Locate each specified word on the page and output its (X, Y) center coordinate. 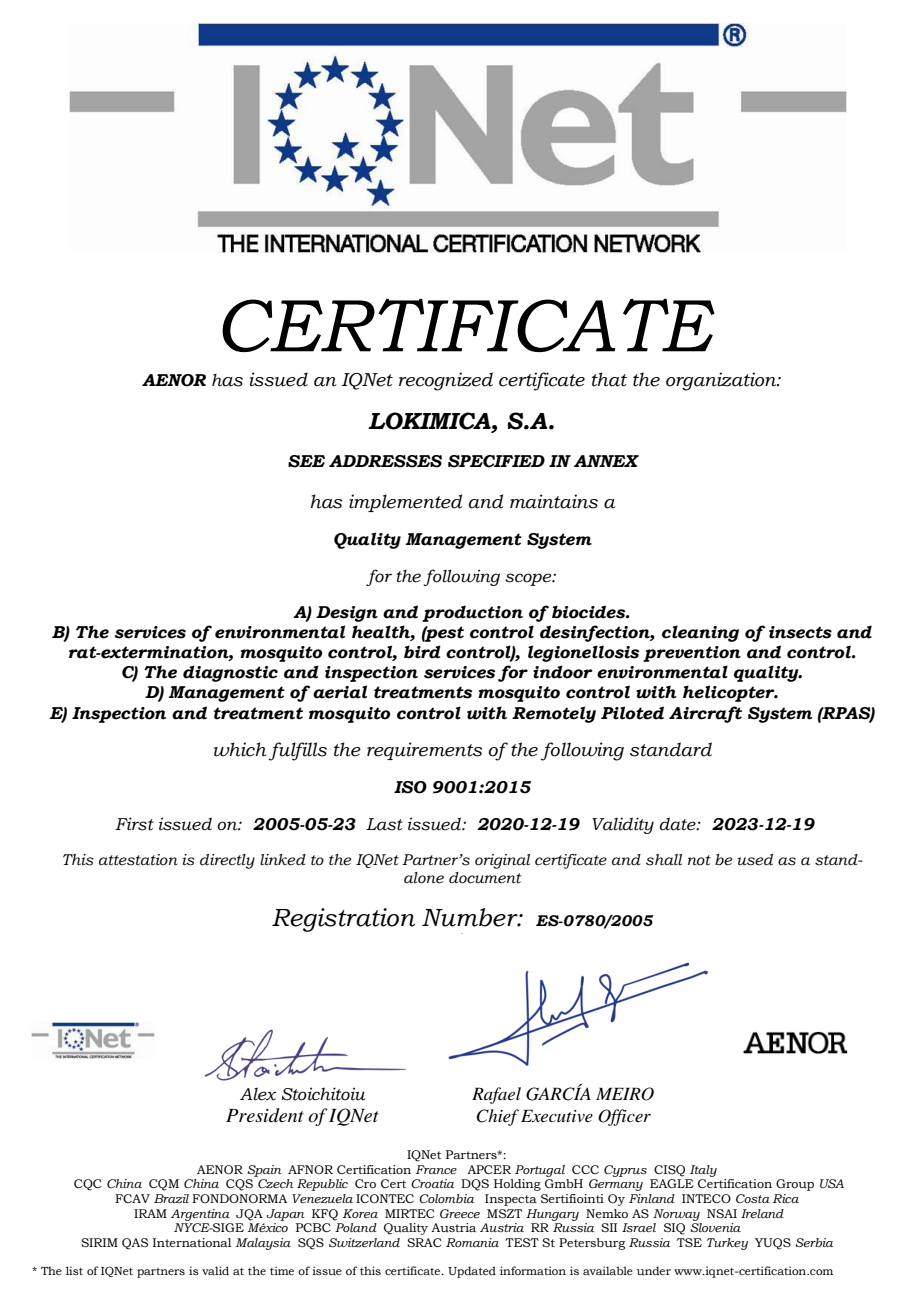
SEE (306, 461)
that (609, 379)
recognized (446, 381)
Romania (472, 1242)
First (134, 824)
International (192, 1242)
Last (384, 824)
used (755, 860)
